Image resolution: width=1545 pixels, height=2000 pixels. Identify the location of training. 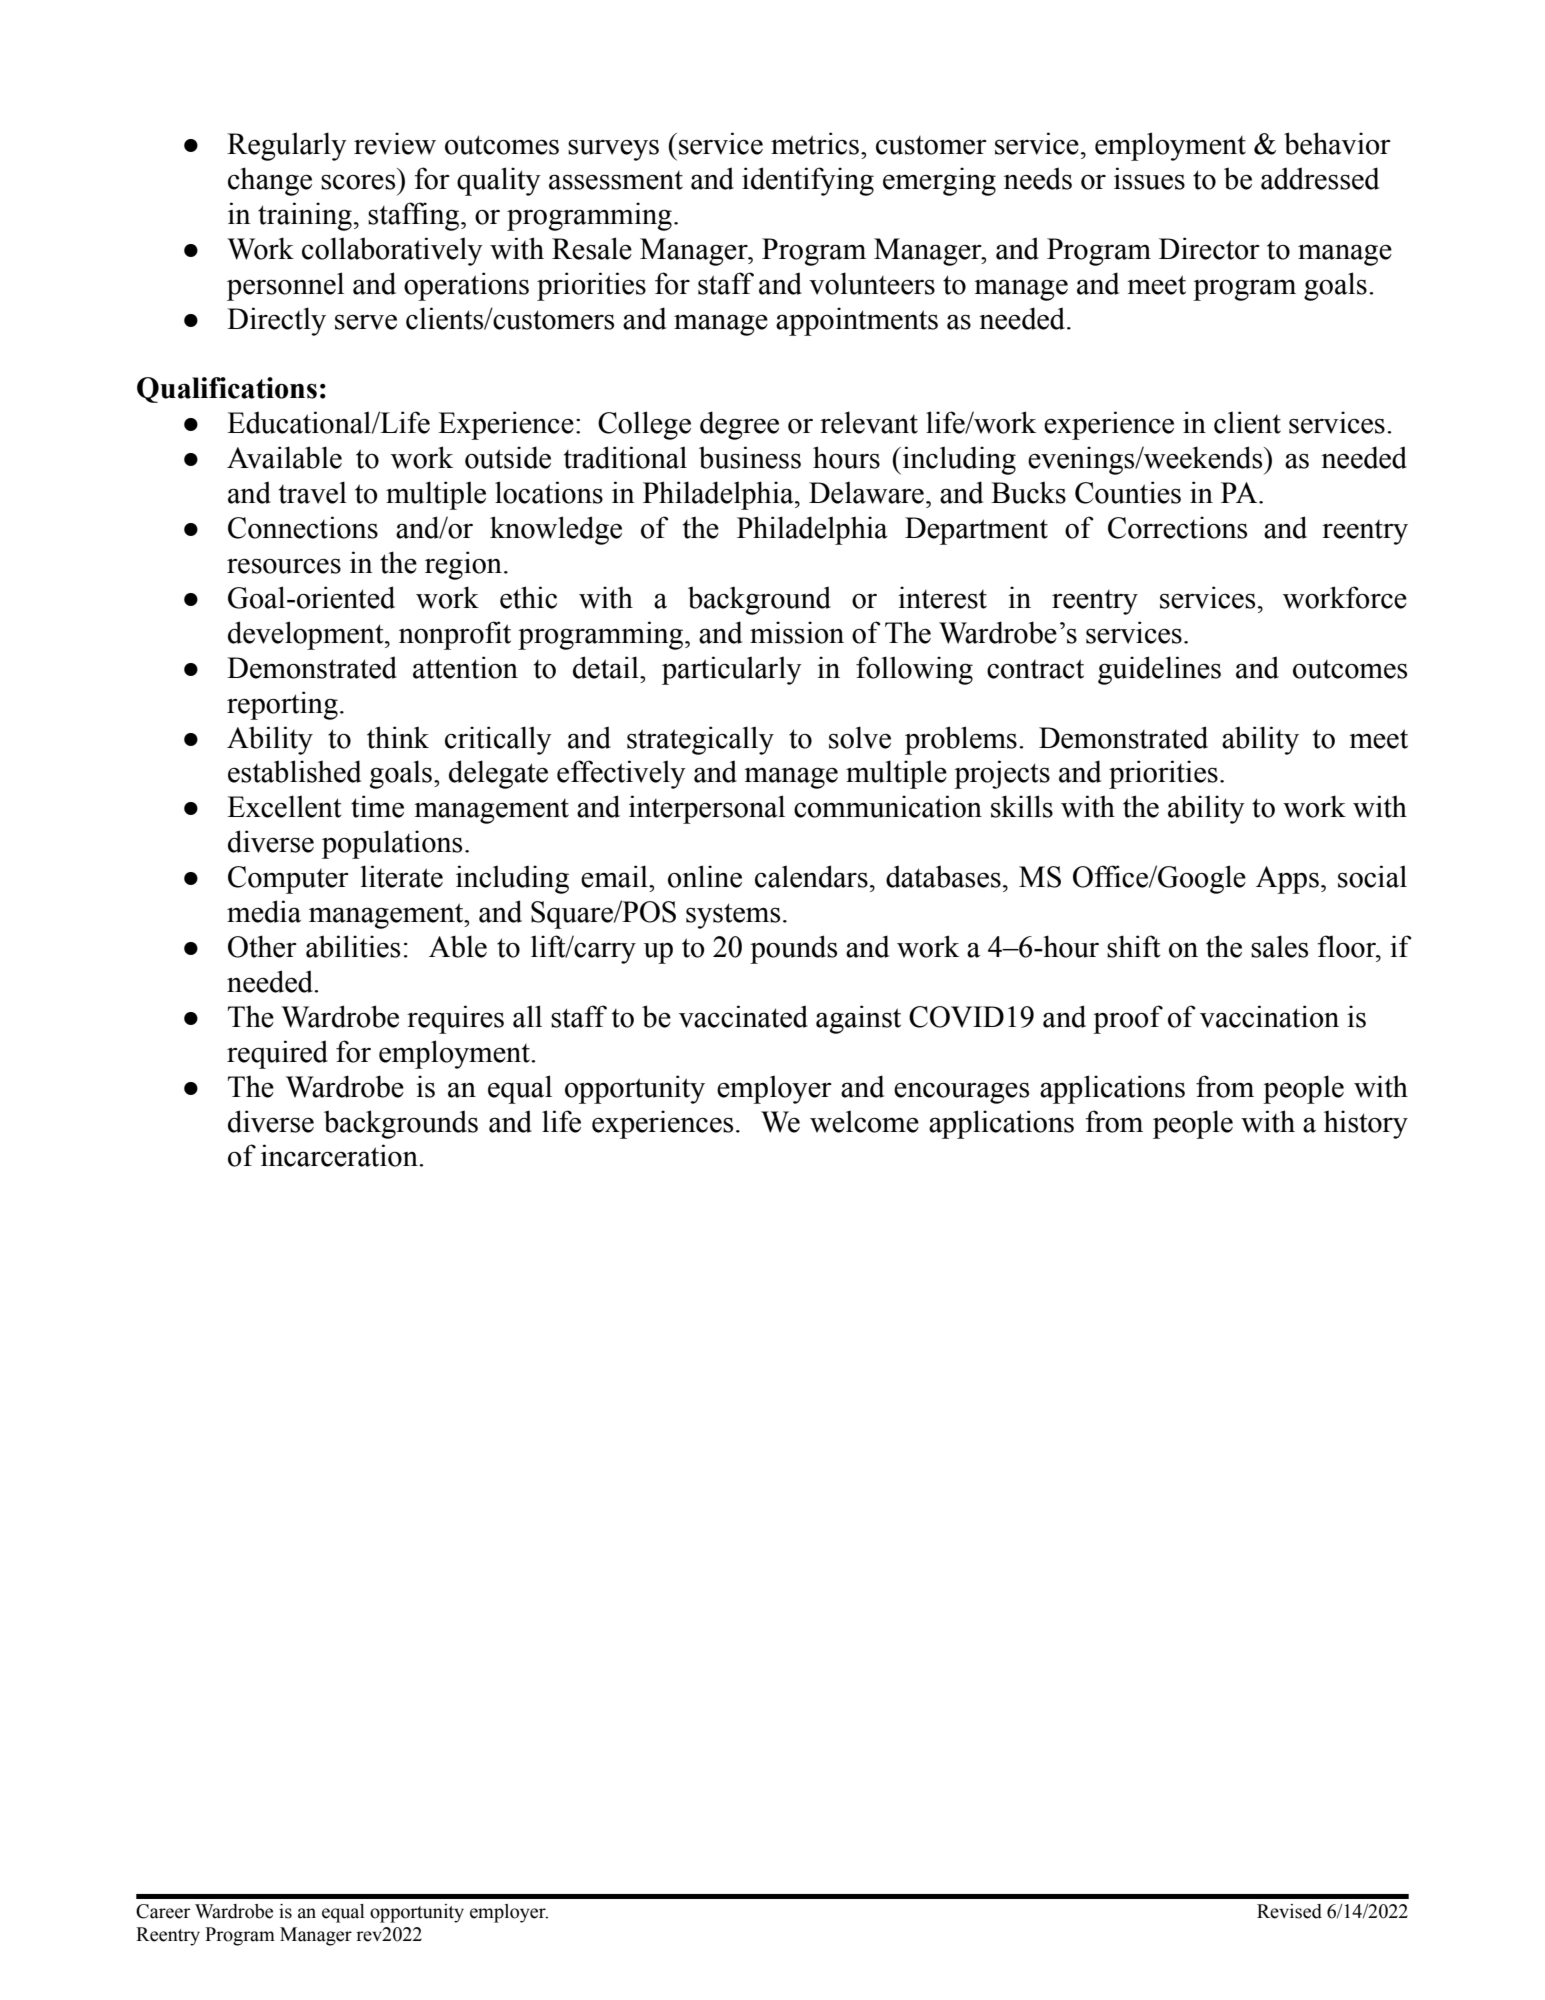
(305, 216).
